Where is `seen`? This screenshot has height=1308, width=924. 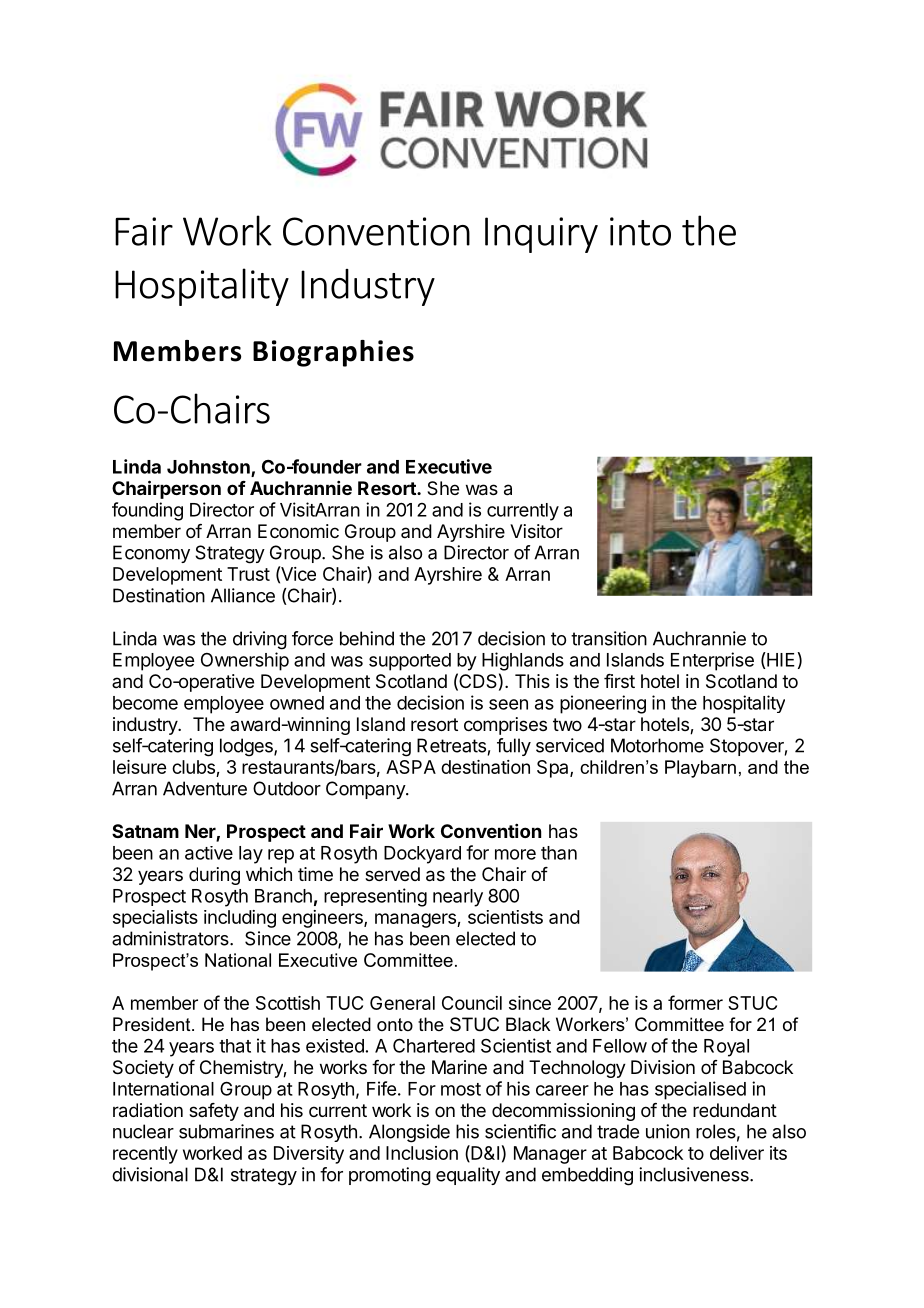
seen is located at coordinates (508, 704).
